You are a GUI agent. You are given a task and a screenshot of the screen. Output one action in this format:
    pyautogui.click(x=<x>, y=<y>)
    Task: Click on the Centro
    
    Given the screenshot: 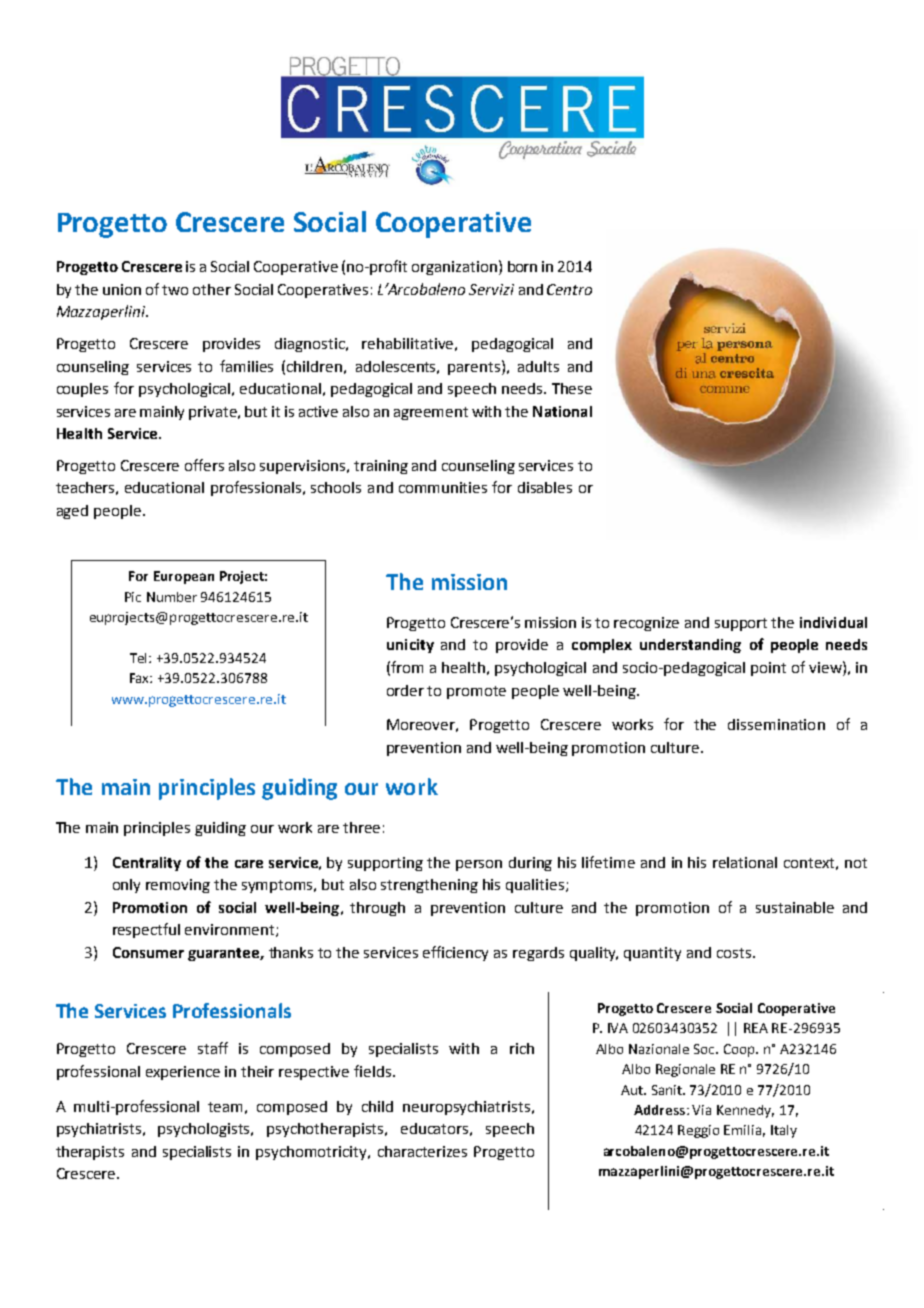 What is the action you would take?
    pyautogui.click(x=569, y=289)
